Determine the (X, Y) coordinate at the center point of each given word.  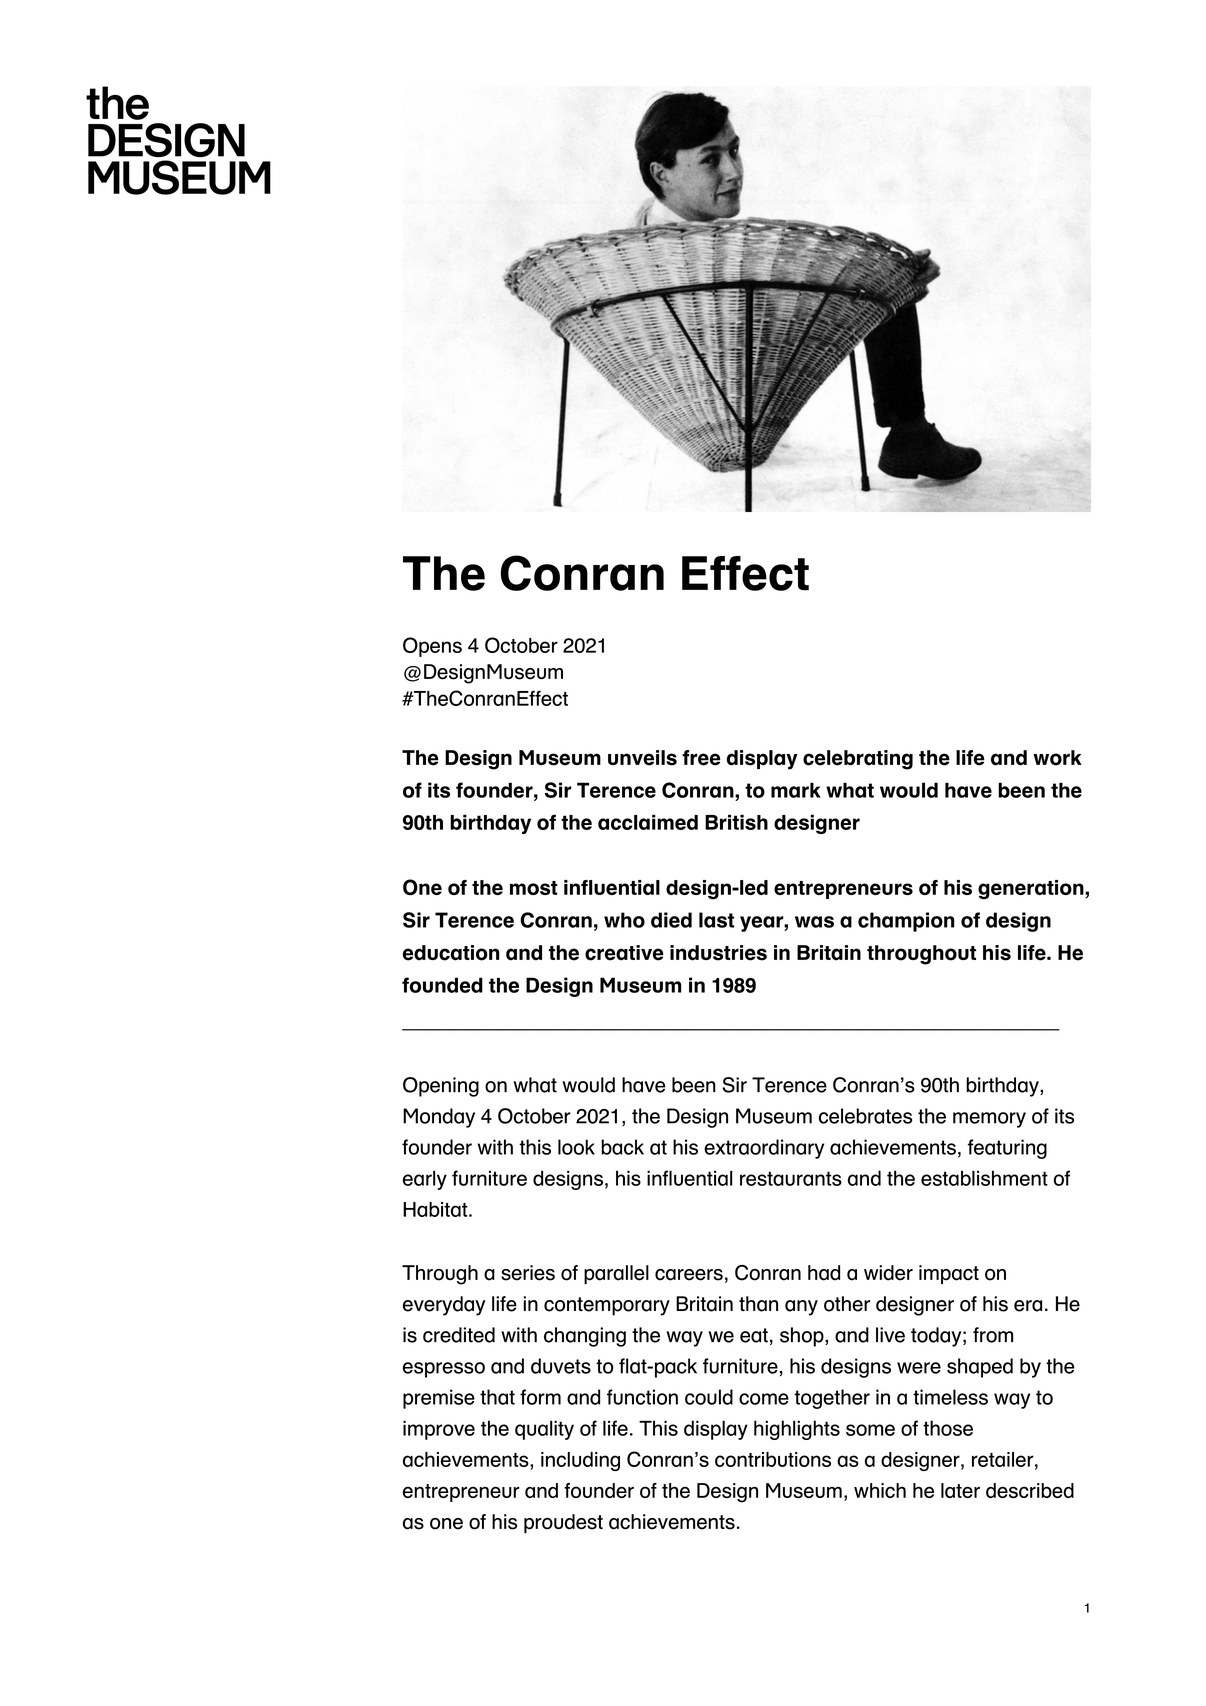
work (1057, 758)
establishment (984, 1178)
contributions (773, 1459)
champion (906, 922)
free (701, 758)
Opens (432, 647)
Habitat (436, 1209)
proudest (563, 1523)
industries (718, 953)
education (451, 953)
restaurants (791, 1178)
